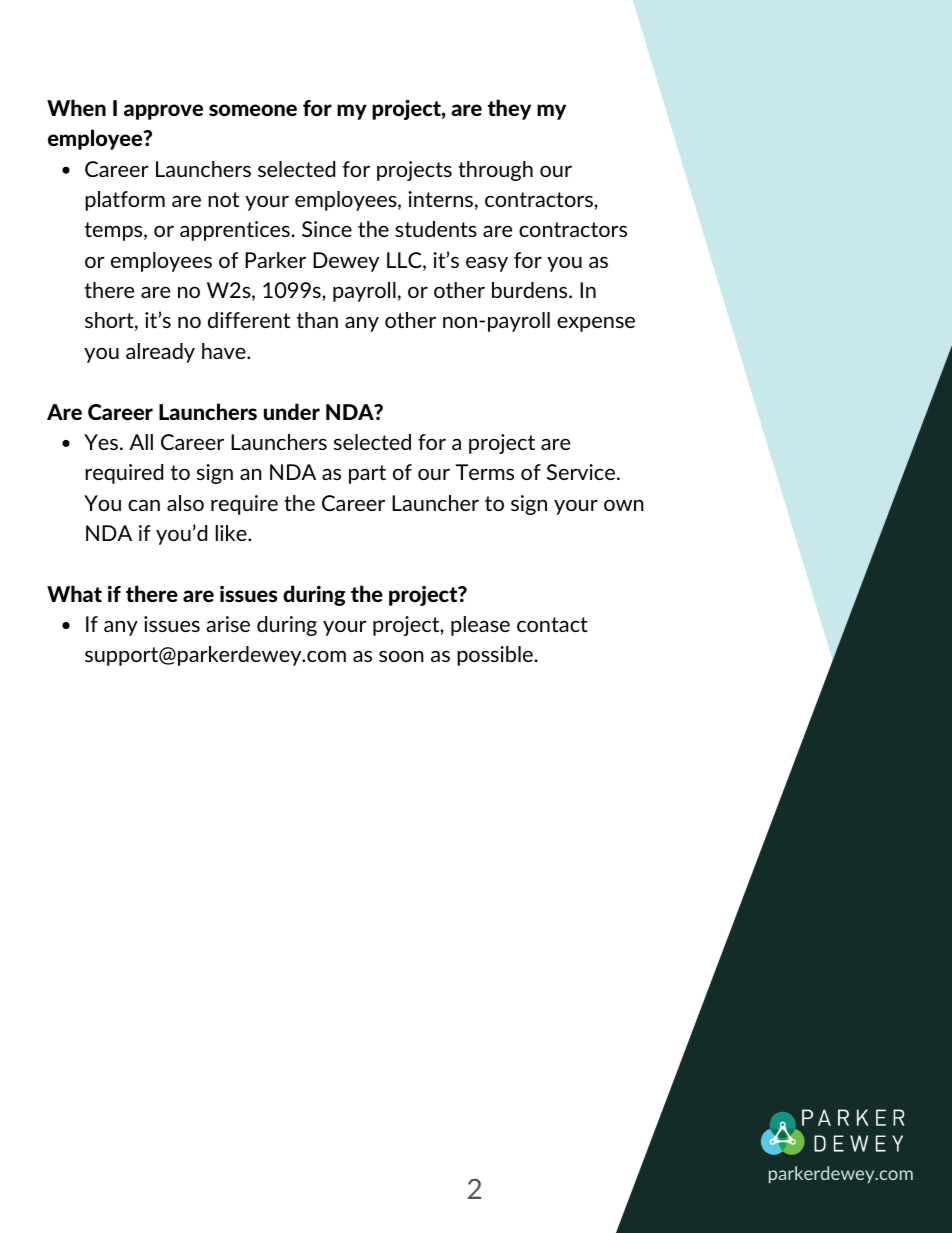 The image size is (952, 1233). What do you see at coordinates (228, 624) in the image?
I see `arise` at bounding box center [228, 624].
